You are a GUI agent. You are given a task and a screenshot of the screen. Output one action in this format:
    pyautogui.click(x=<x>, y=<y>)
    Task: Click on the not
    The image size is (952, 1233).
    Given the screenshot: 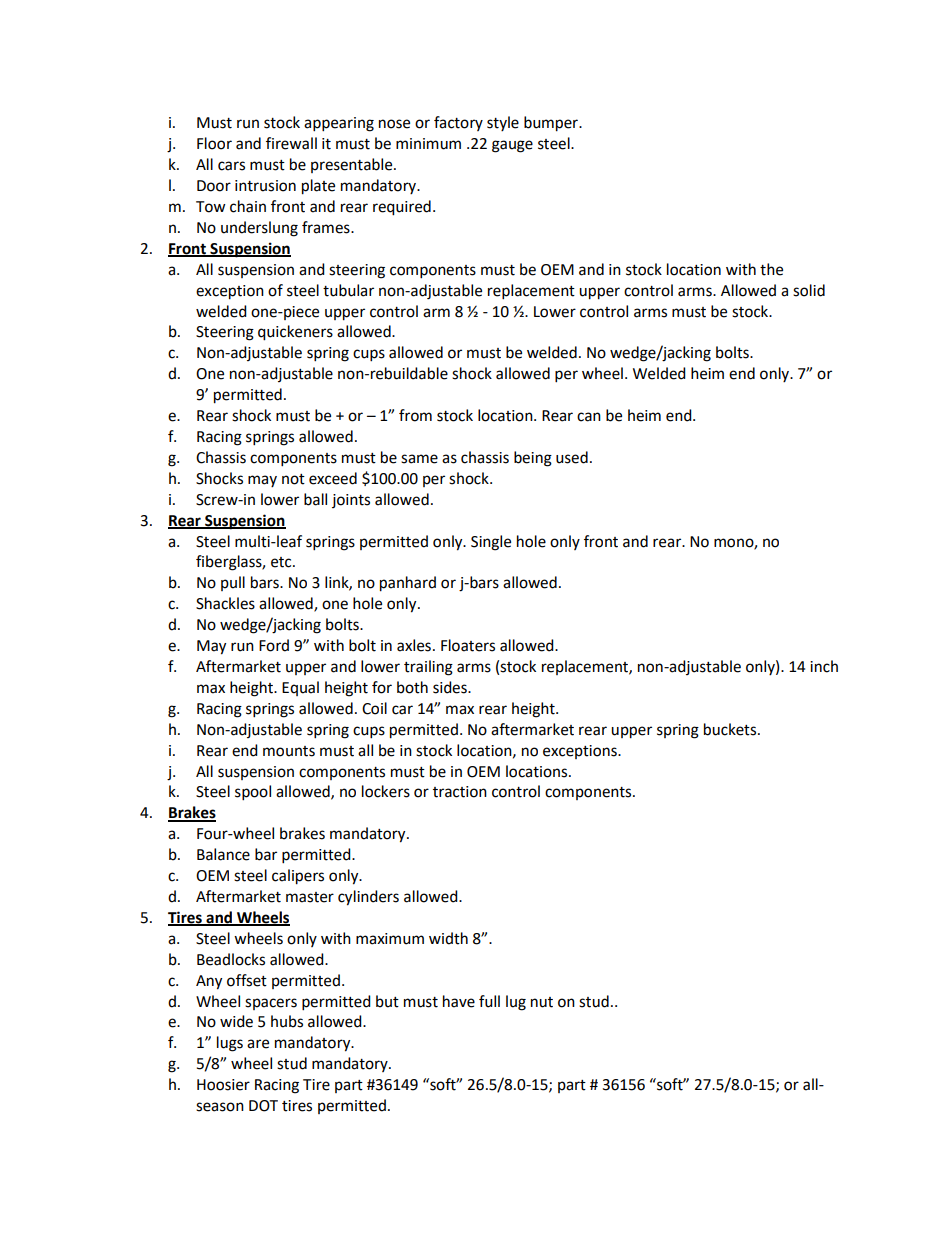 What is the action you would take?
    pyautogui.click(x=293, y=479)
